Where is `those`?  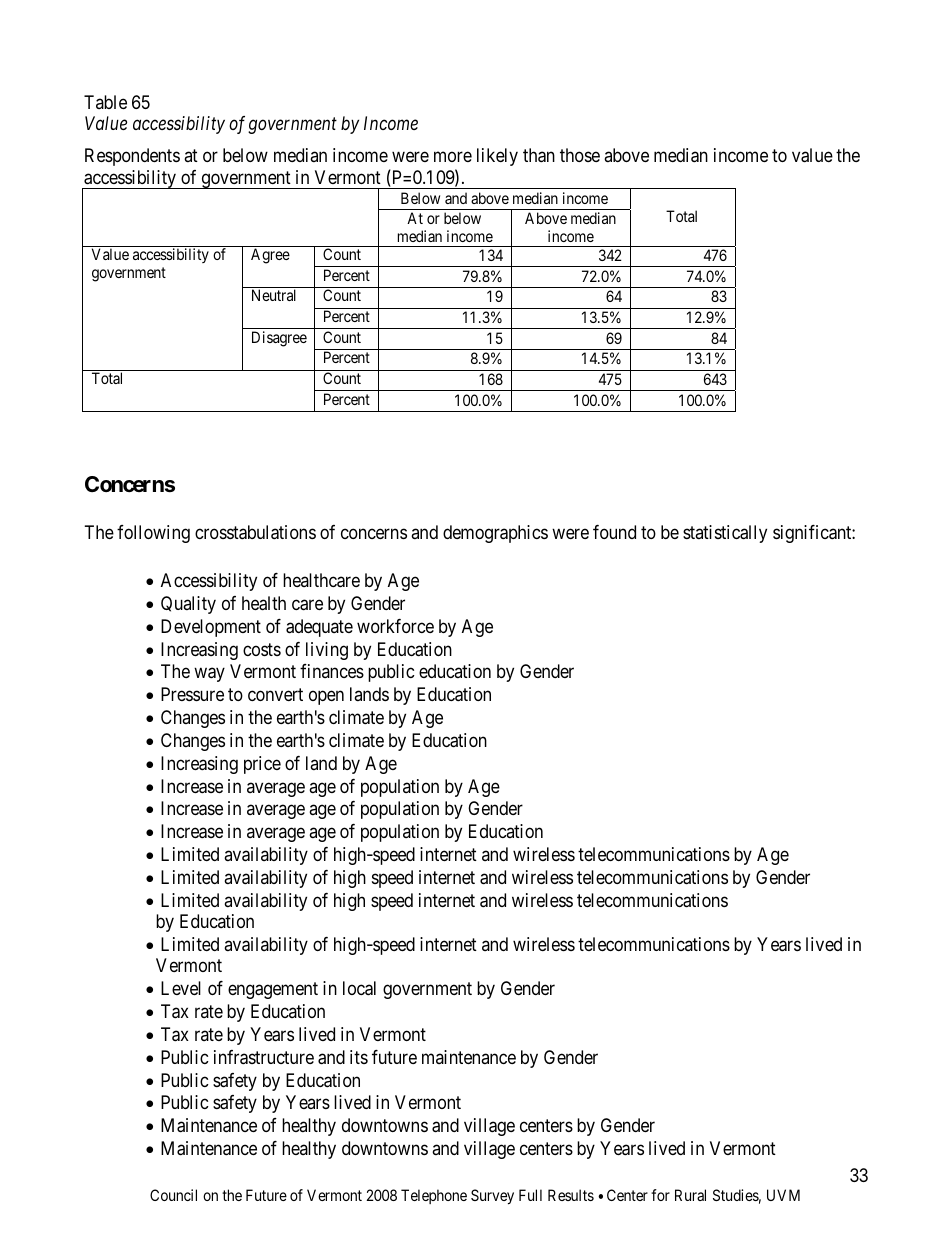 those is located at coordinates (580, 155).
